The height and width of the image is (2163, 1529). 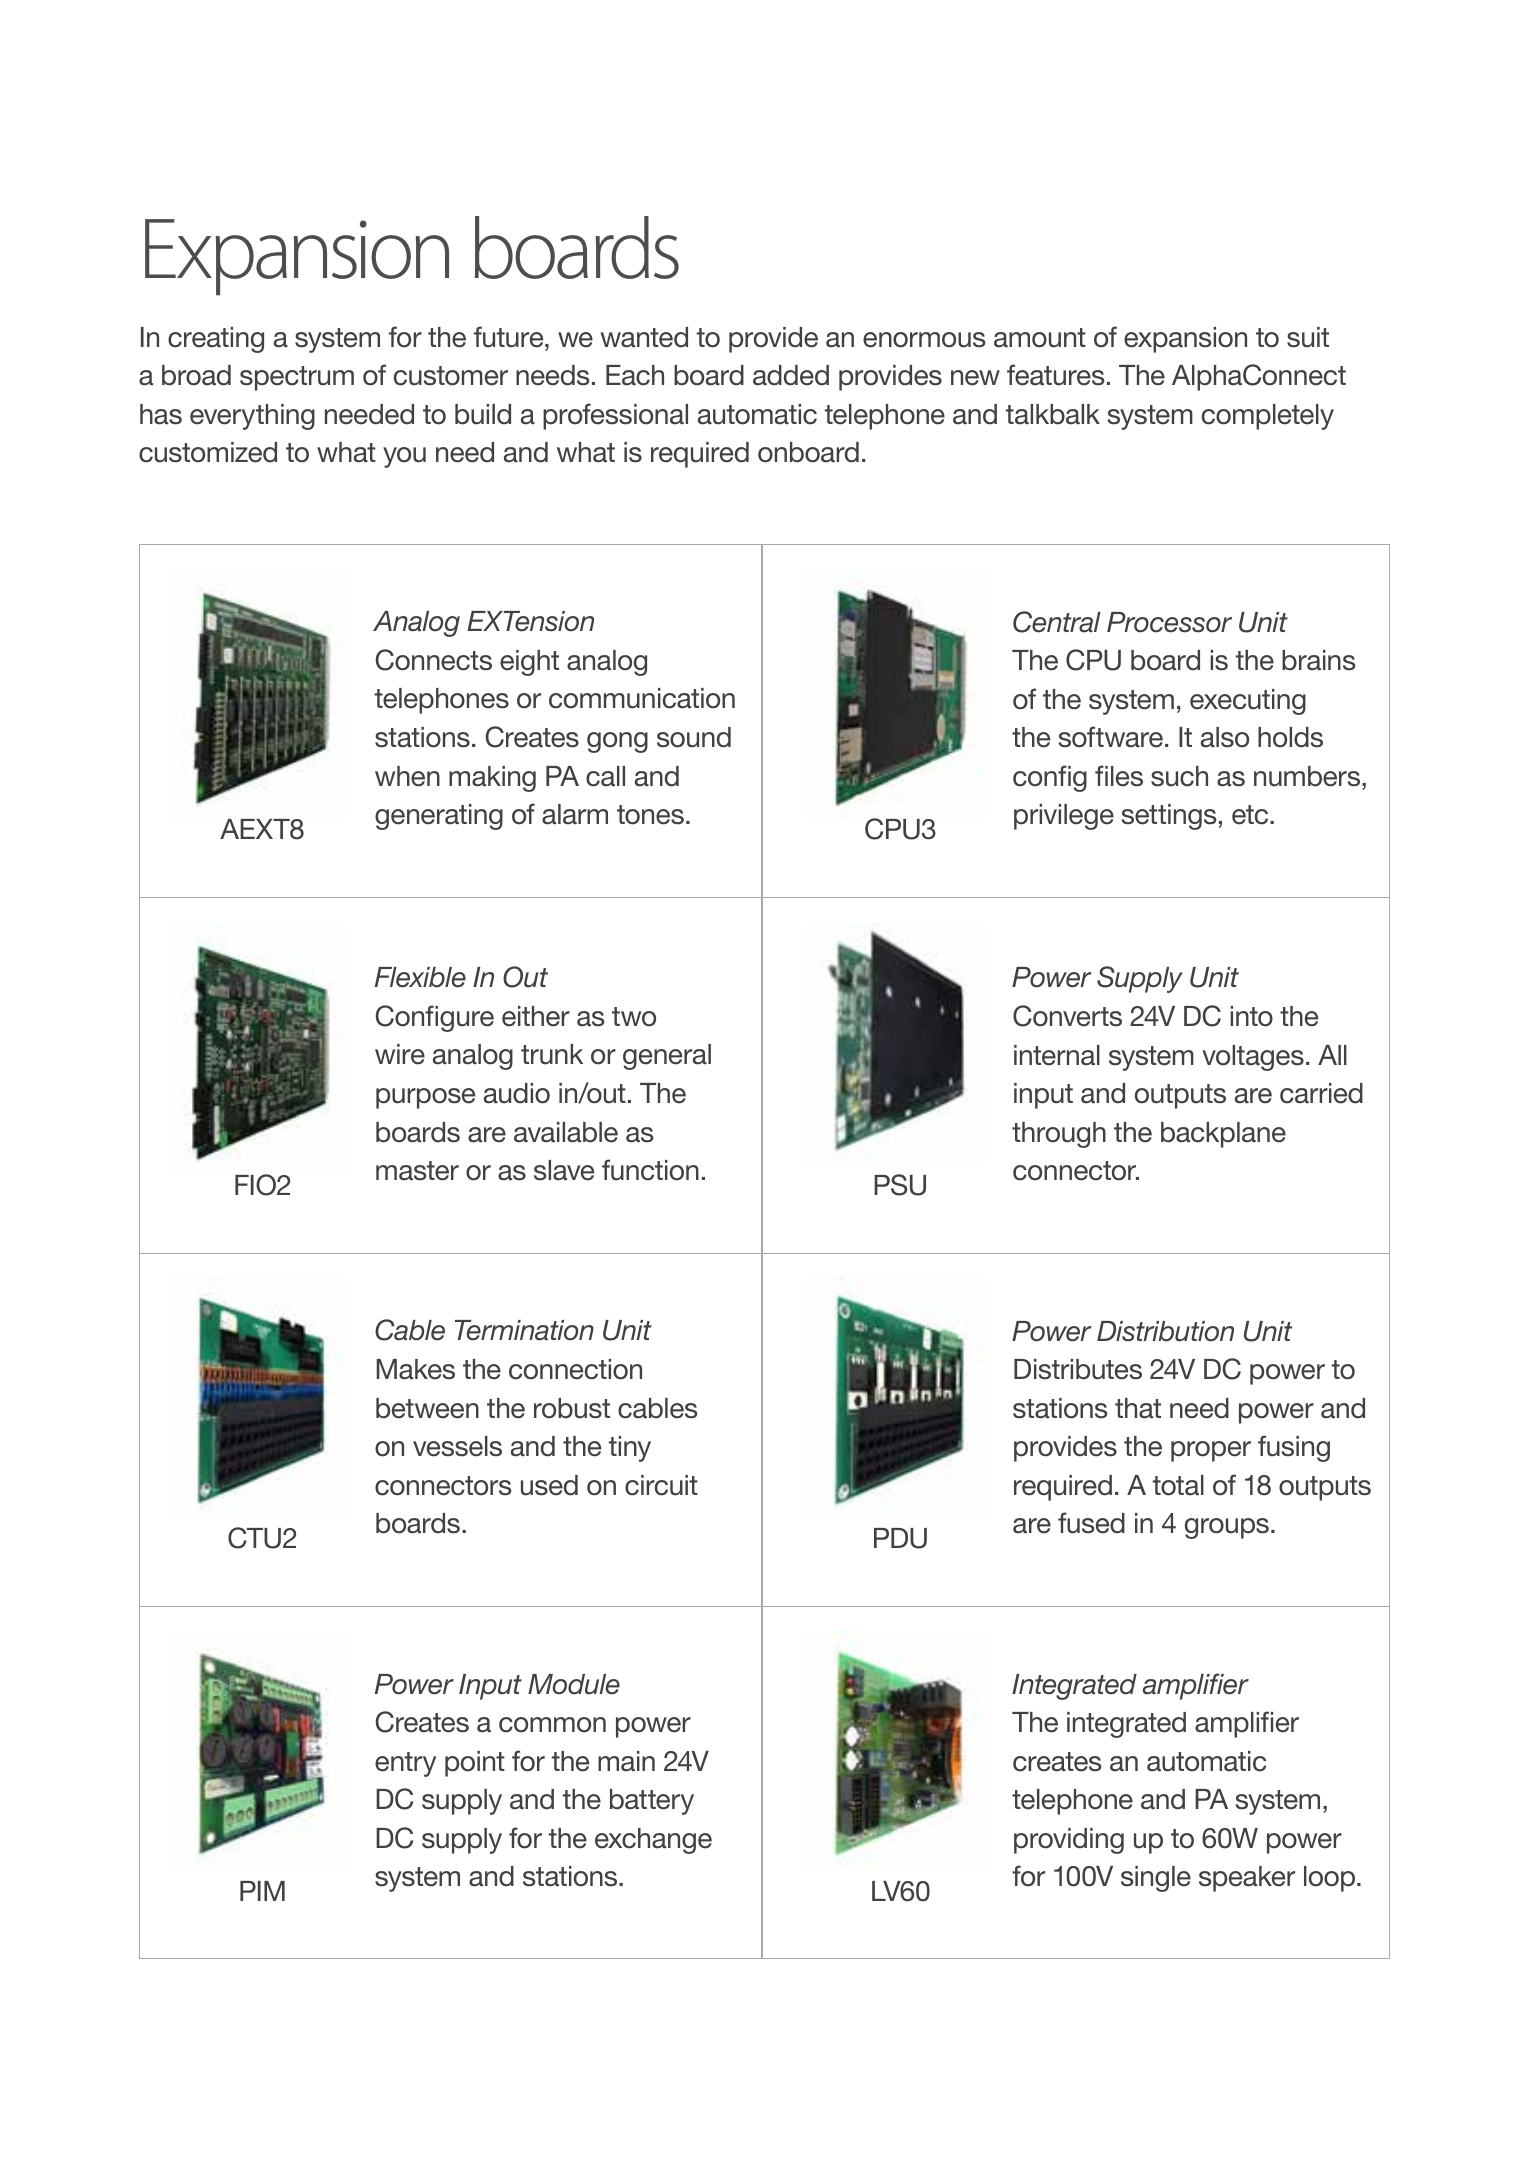 What do you see at coordinates (575, 1369) in the image?
I see `connection` at bounding box center [575, 1369].
